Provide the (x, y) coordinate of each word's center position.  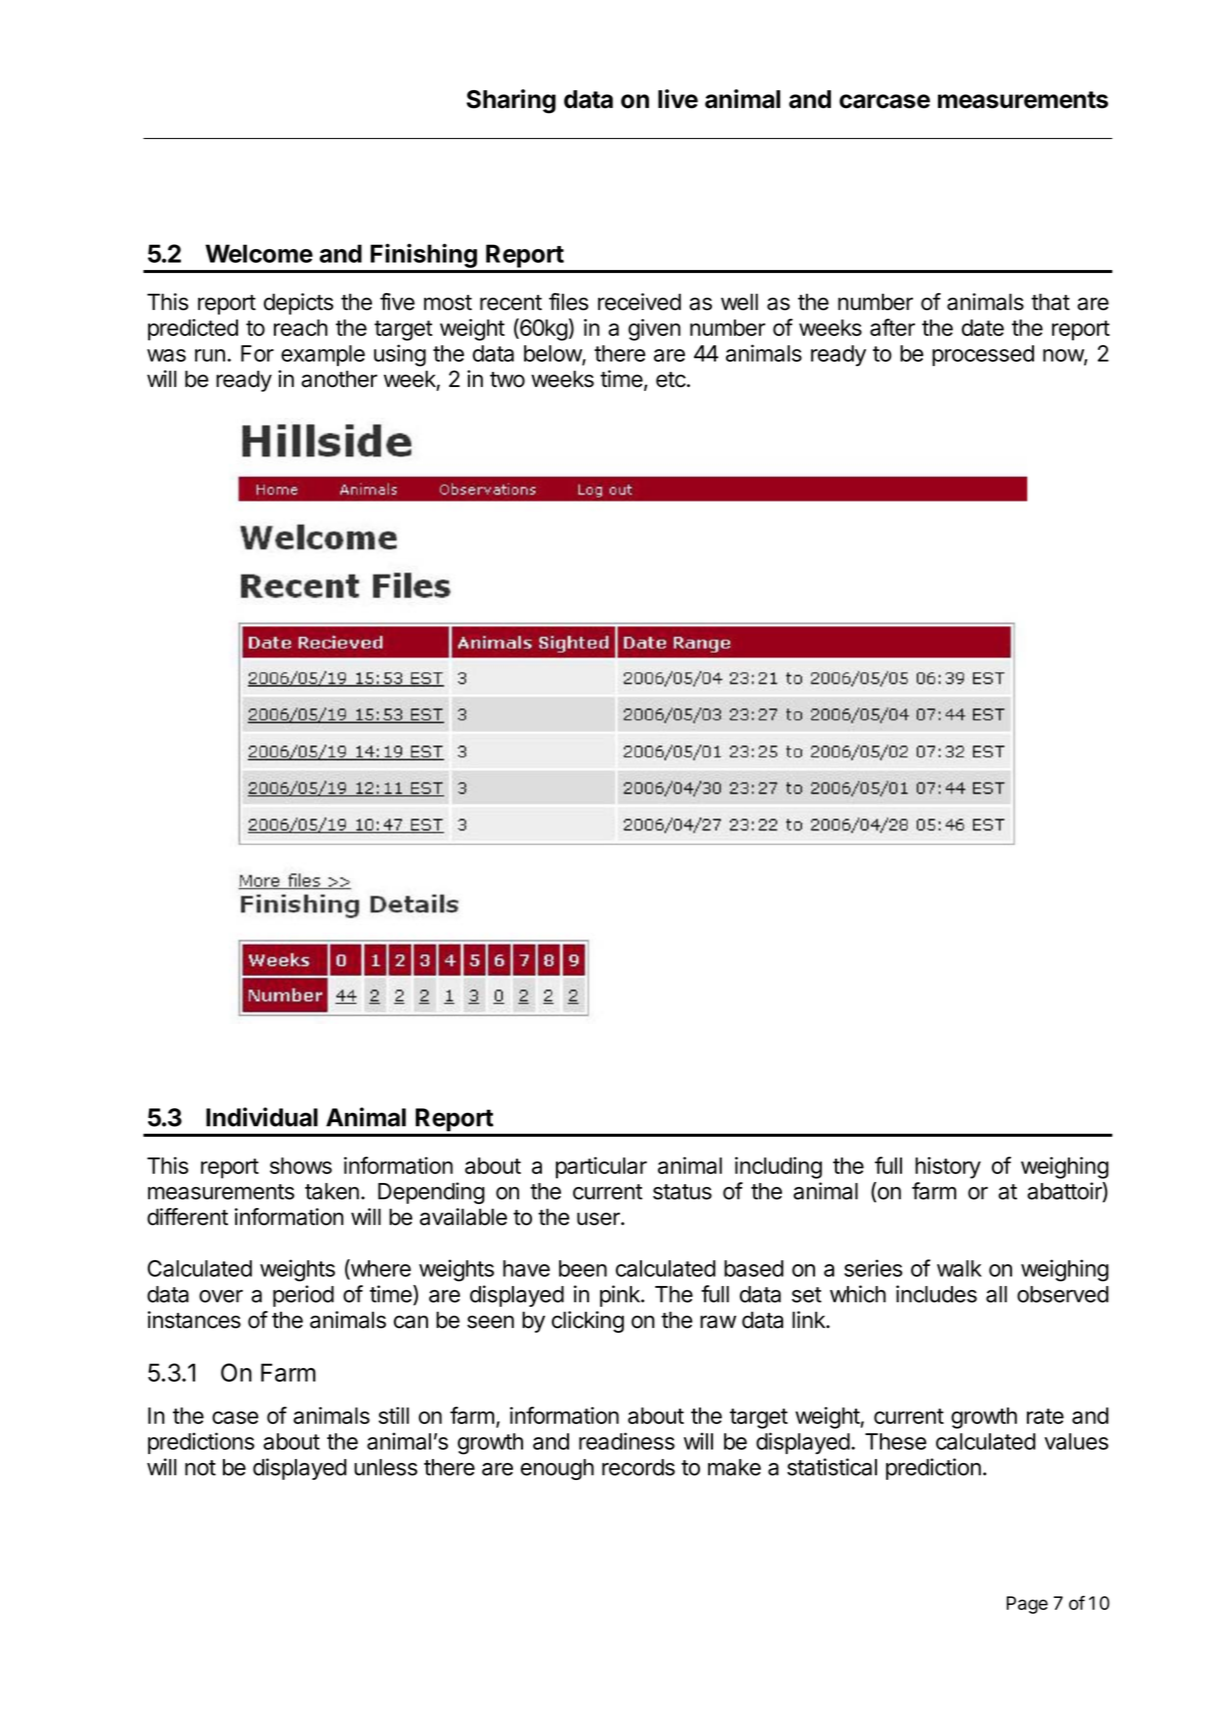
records (638, 1467)
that (1050, 302)
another (339, 379)
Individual (262, 1117)
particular (601, 1168)
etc (671, 380)
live (678, 99)
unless (385, 1467)
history (948, 1168)
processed (983, 355)
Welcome (259, 253)
